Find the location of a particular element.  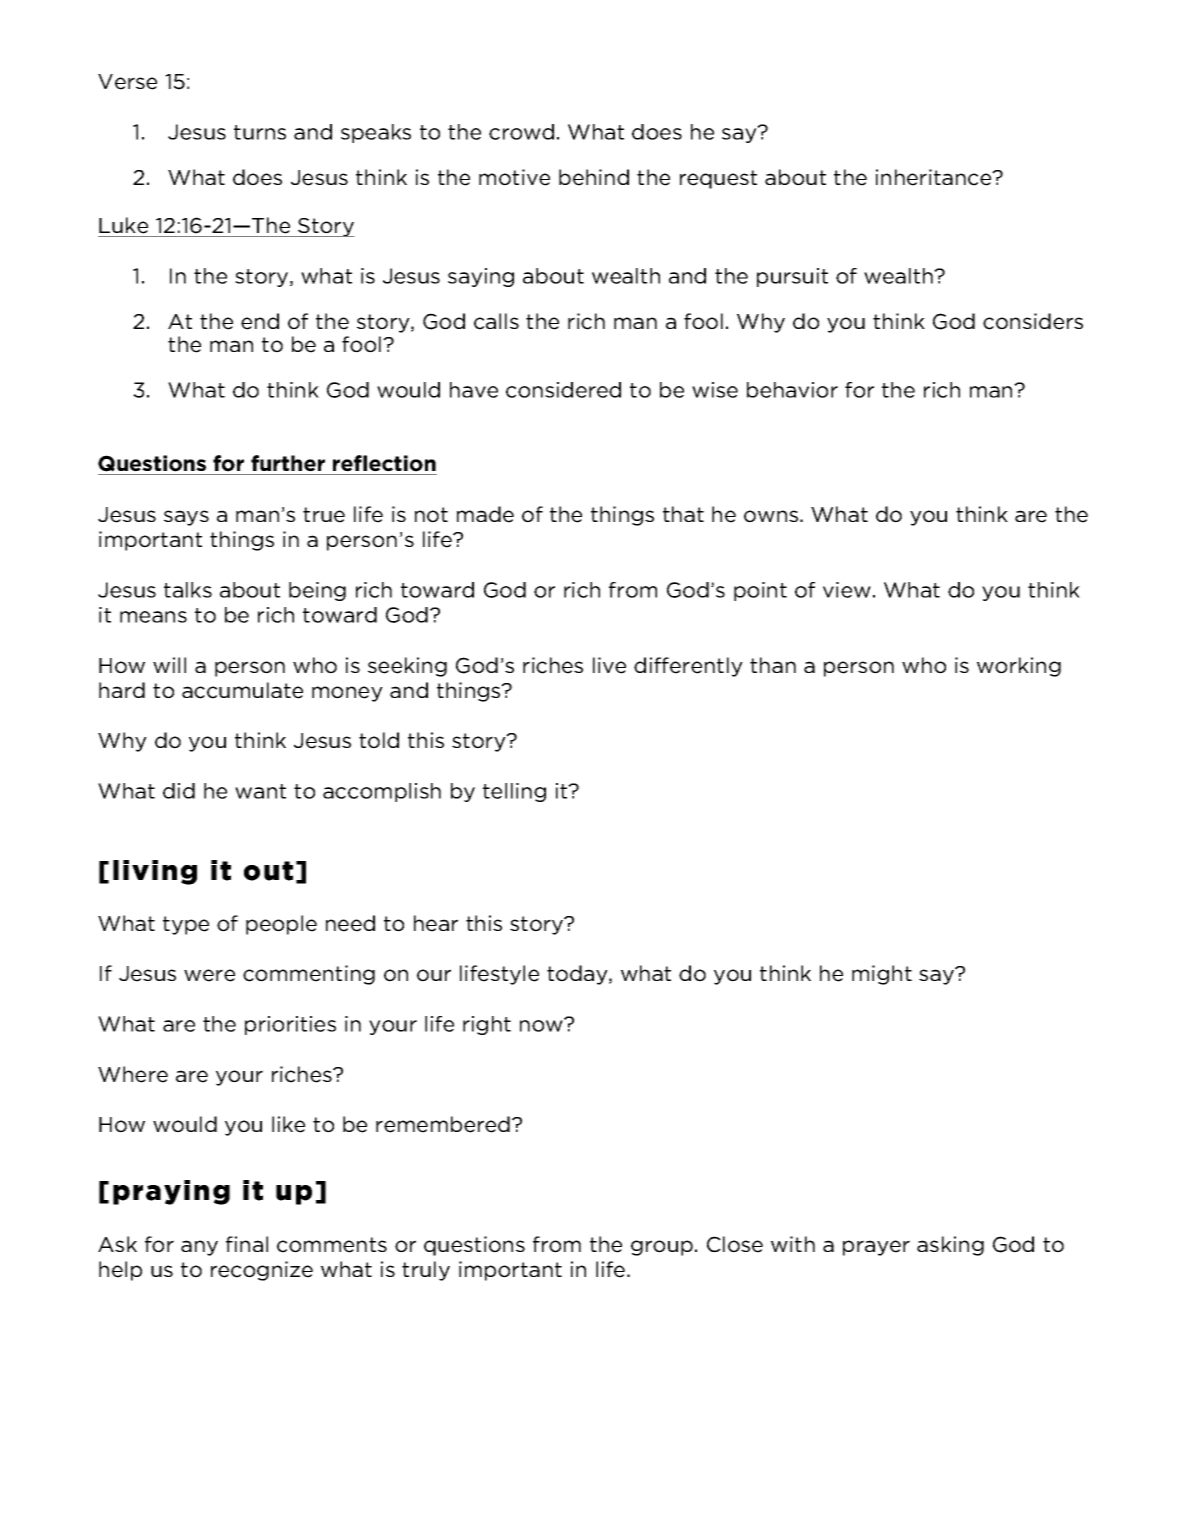

asking is located at coordinates (950, 1246).
